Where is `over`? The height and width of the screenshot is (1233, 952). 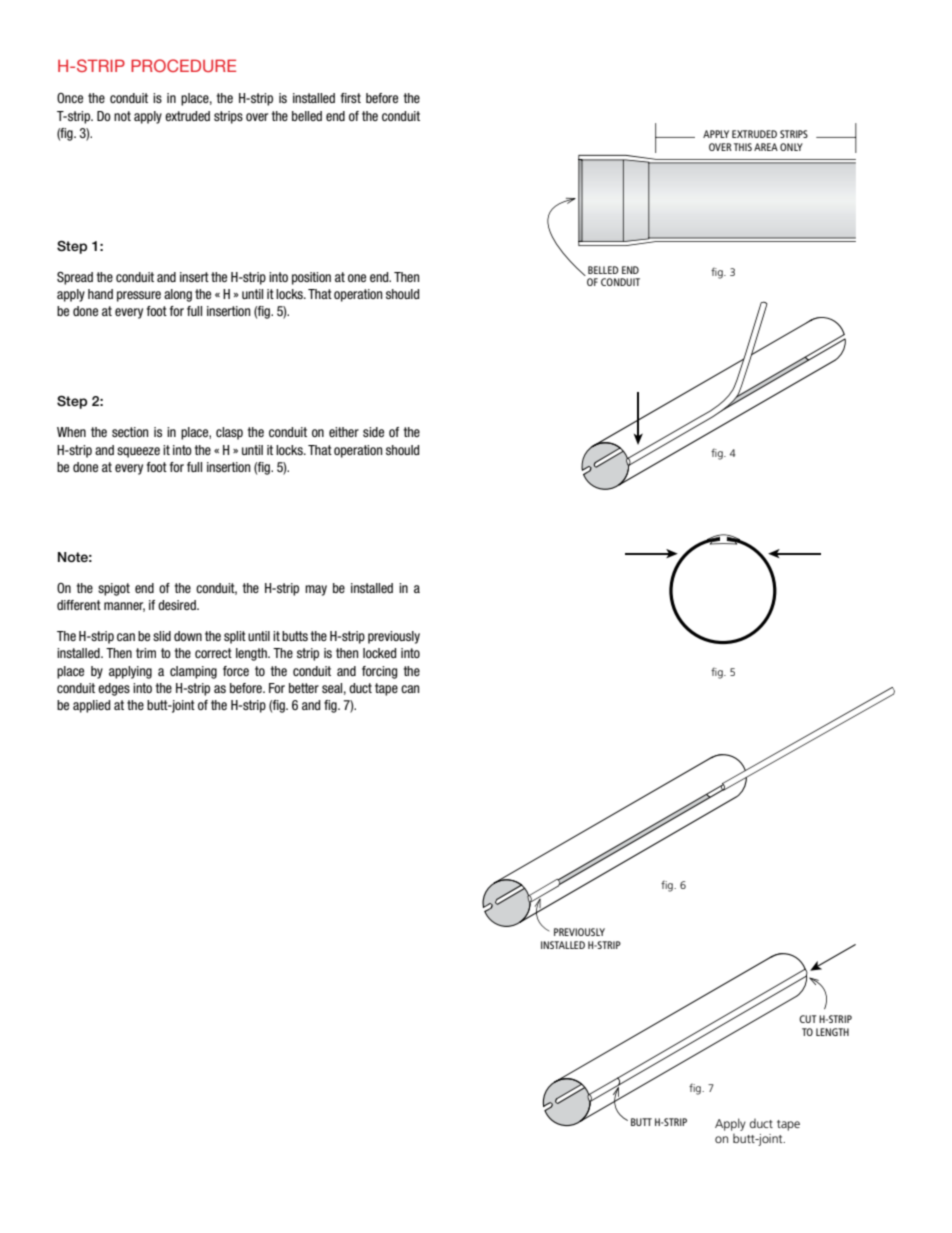 over is located at coordinates (257, 117).
